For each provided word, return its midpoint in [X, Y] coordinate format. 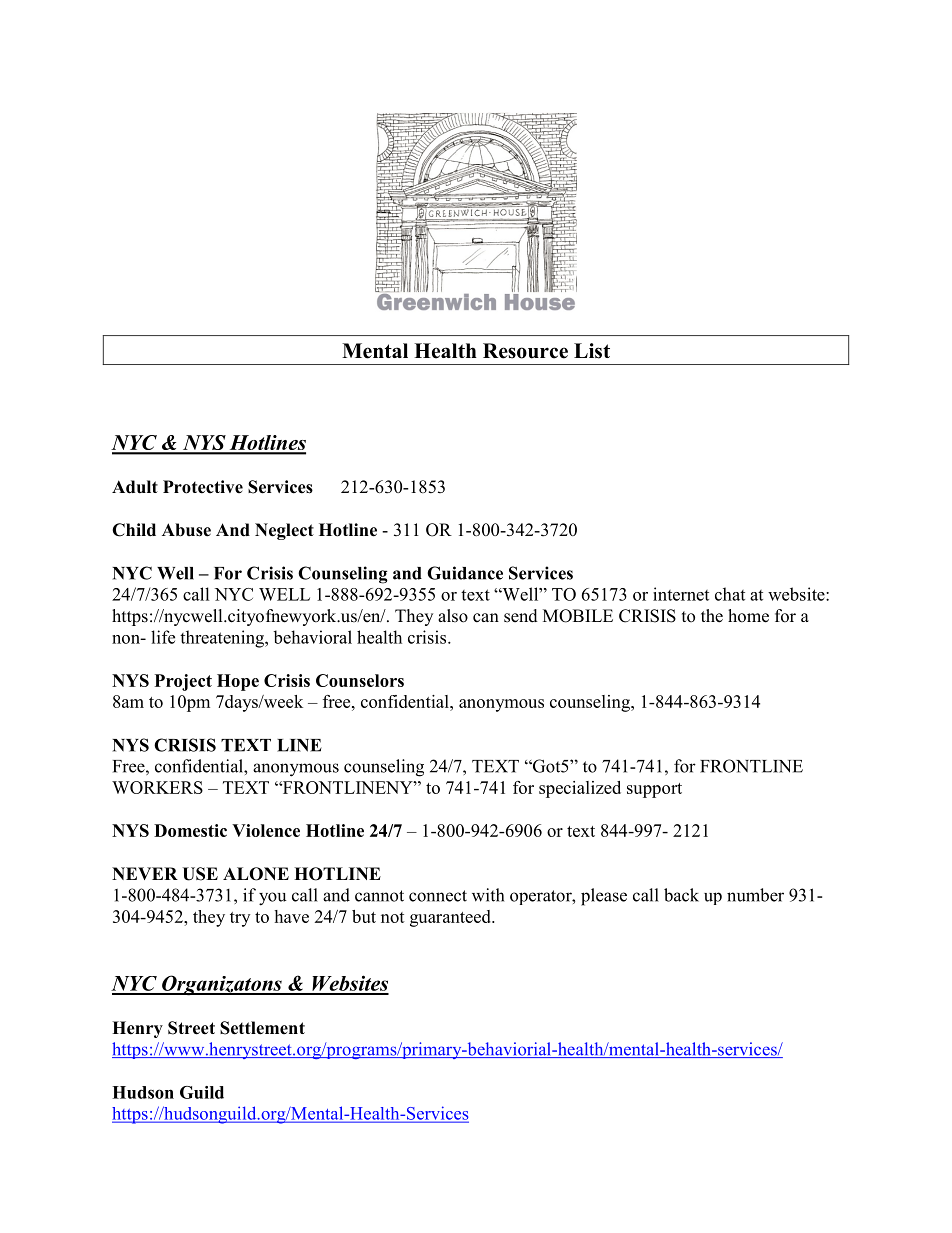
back [681, 895]
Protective [203, 487]
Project [183, 682]
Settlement [262, 1028]
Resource [525, 351]
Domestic [190, 830]
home [748, 616]
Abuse [186, 530]
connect [438, 896]
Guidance [465, 573]
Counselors [360, 680]
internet [681, 594]
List [592, 351]
